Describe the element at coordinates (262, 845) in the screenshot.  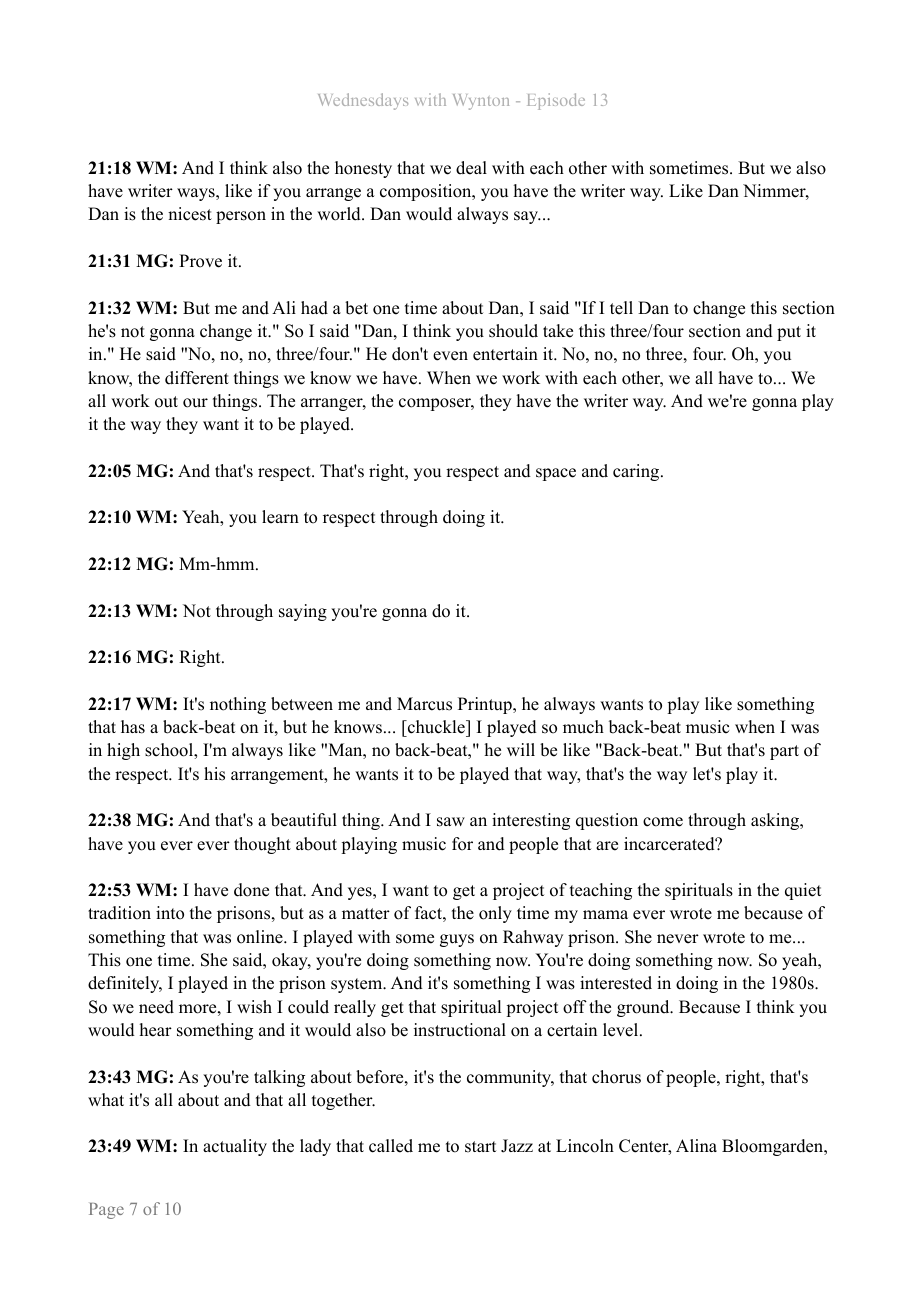
I see `thought` at that location.
